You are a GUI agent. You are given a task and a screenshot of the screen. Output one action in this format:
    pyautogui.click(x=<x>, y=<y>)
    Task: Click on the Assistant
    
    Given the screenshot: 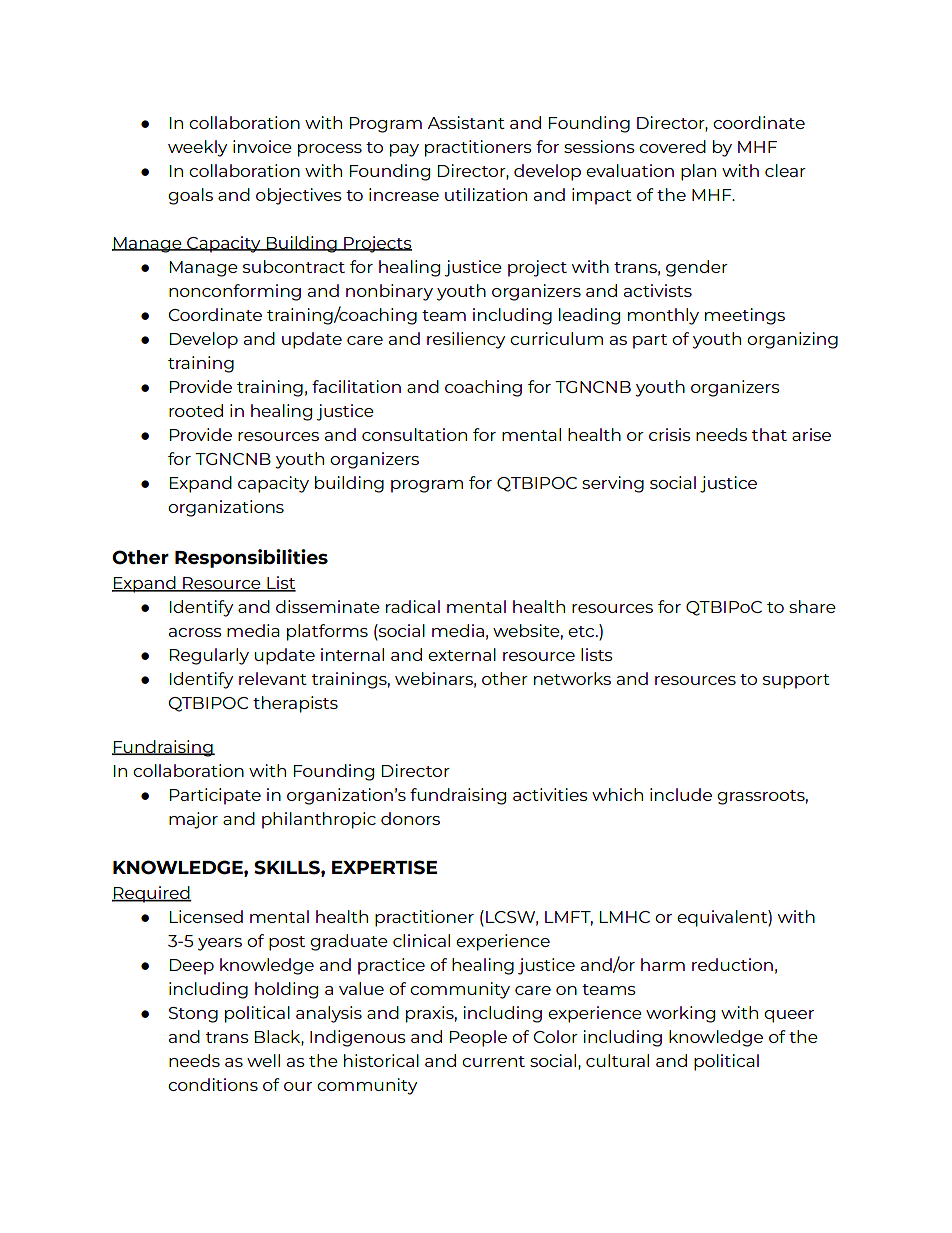 What is the action you would take?
    pyautogui.click(x=466, y=122)
